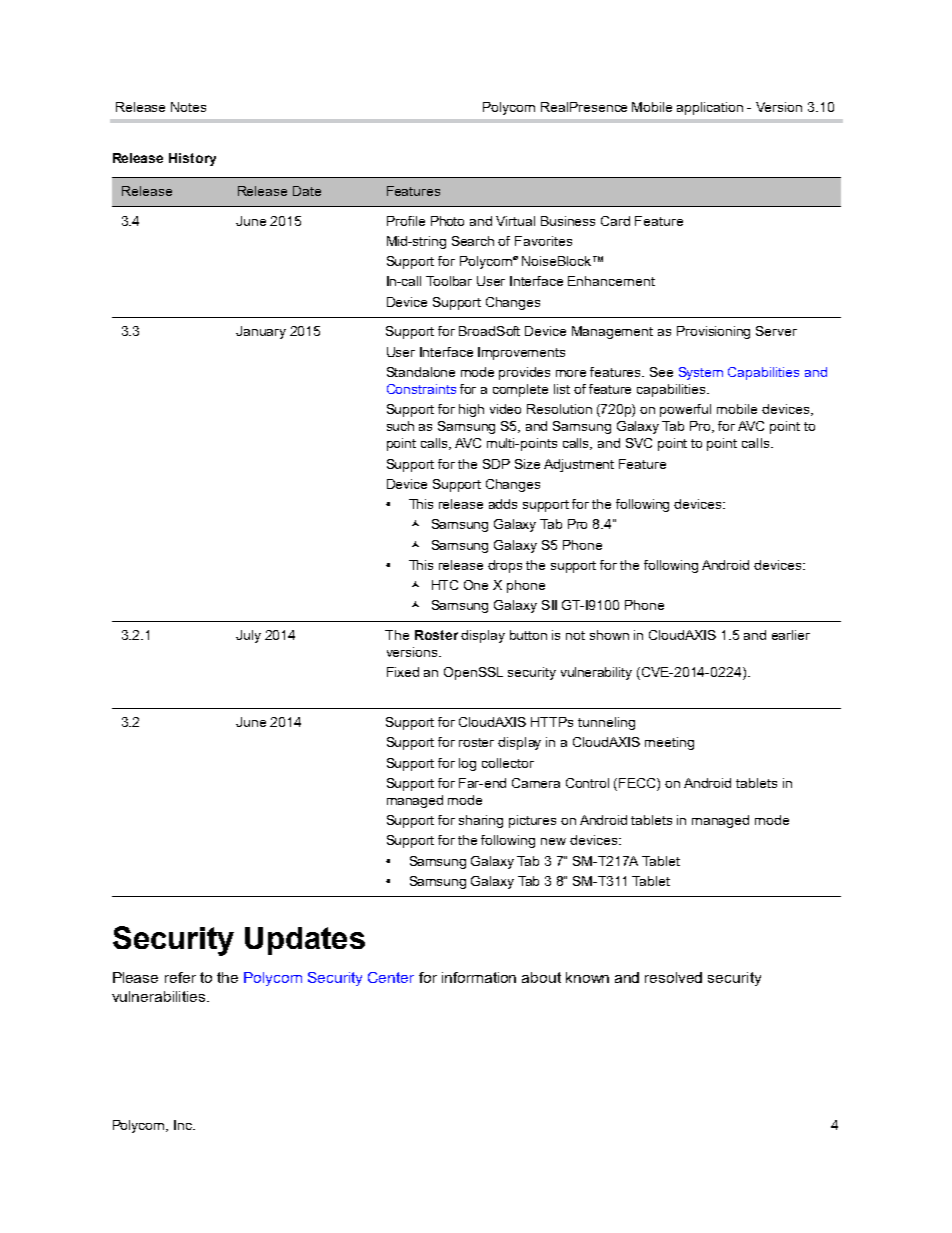 The image size is (952, 1233). Describe the element at coordinates (673, 977) in the screenshot. I see `resolved` at that location.
